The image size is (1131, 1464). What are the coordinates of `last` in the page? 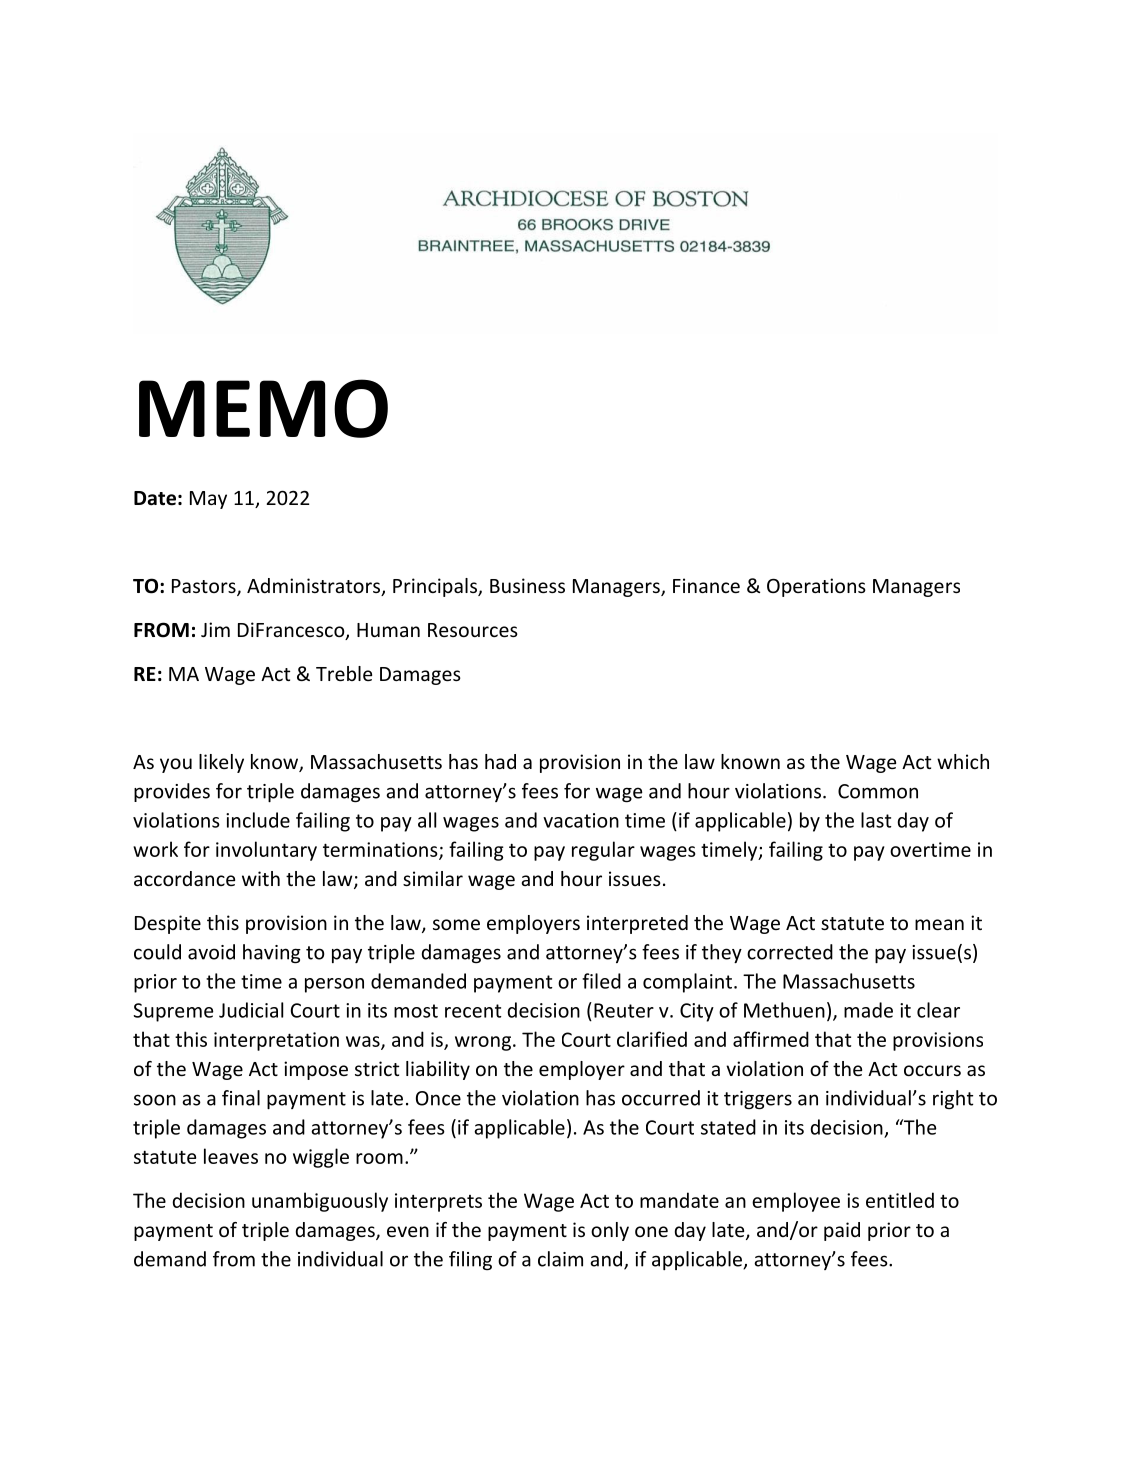 It's located at (876, 820).
